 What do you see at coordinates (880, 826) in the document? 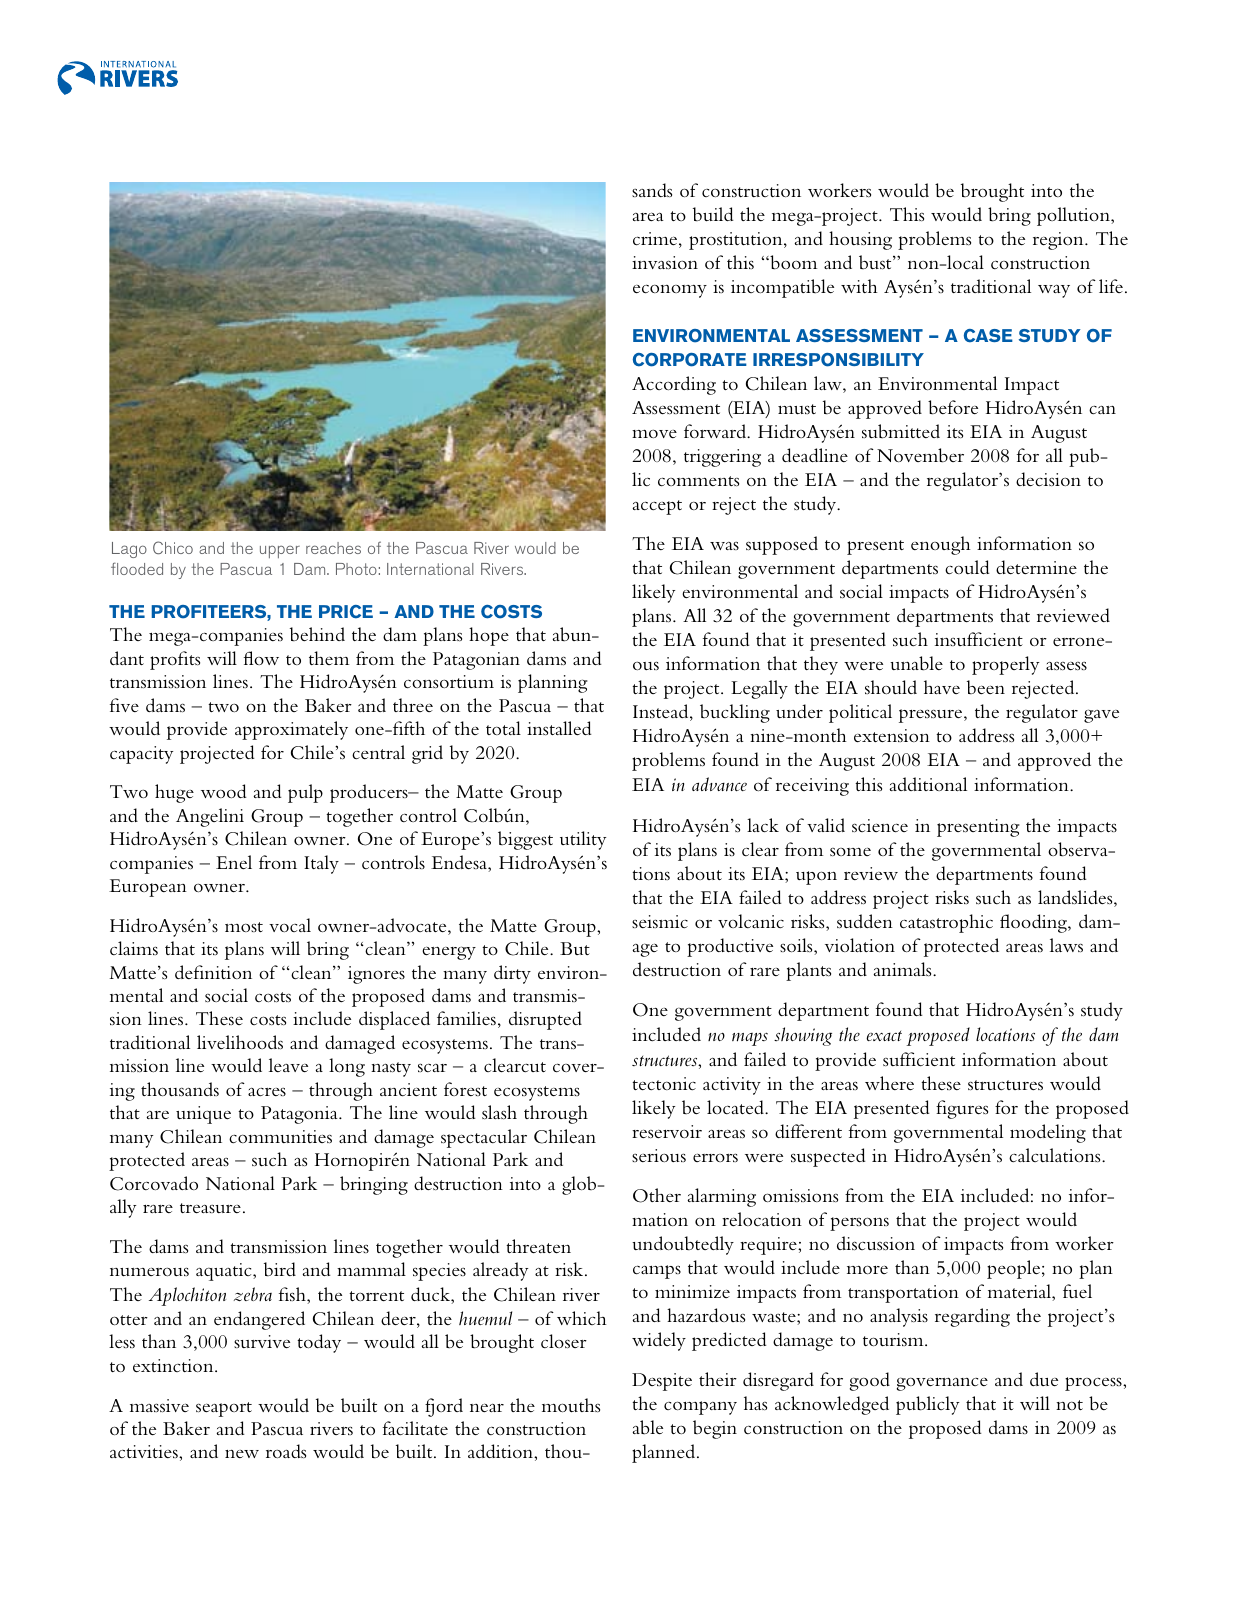
I see `science` at bounding box center [880, 826].
